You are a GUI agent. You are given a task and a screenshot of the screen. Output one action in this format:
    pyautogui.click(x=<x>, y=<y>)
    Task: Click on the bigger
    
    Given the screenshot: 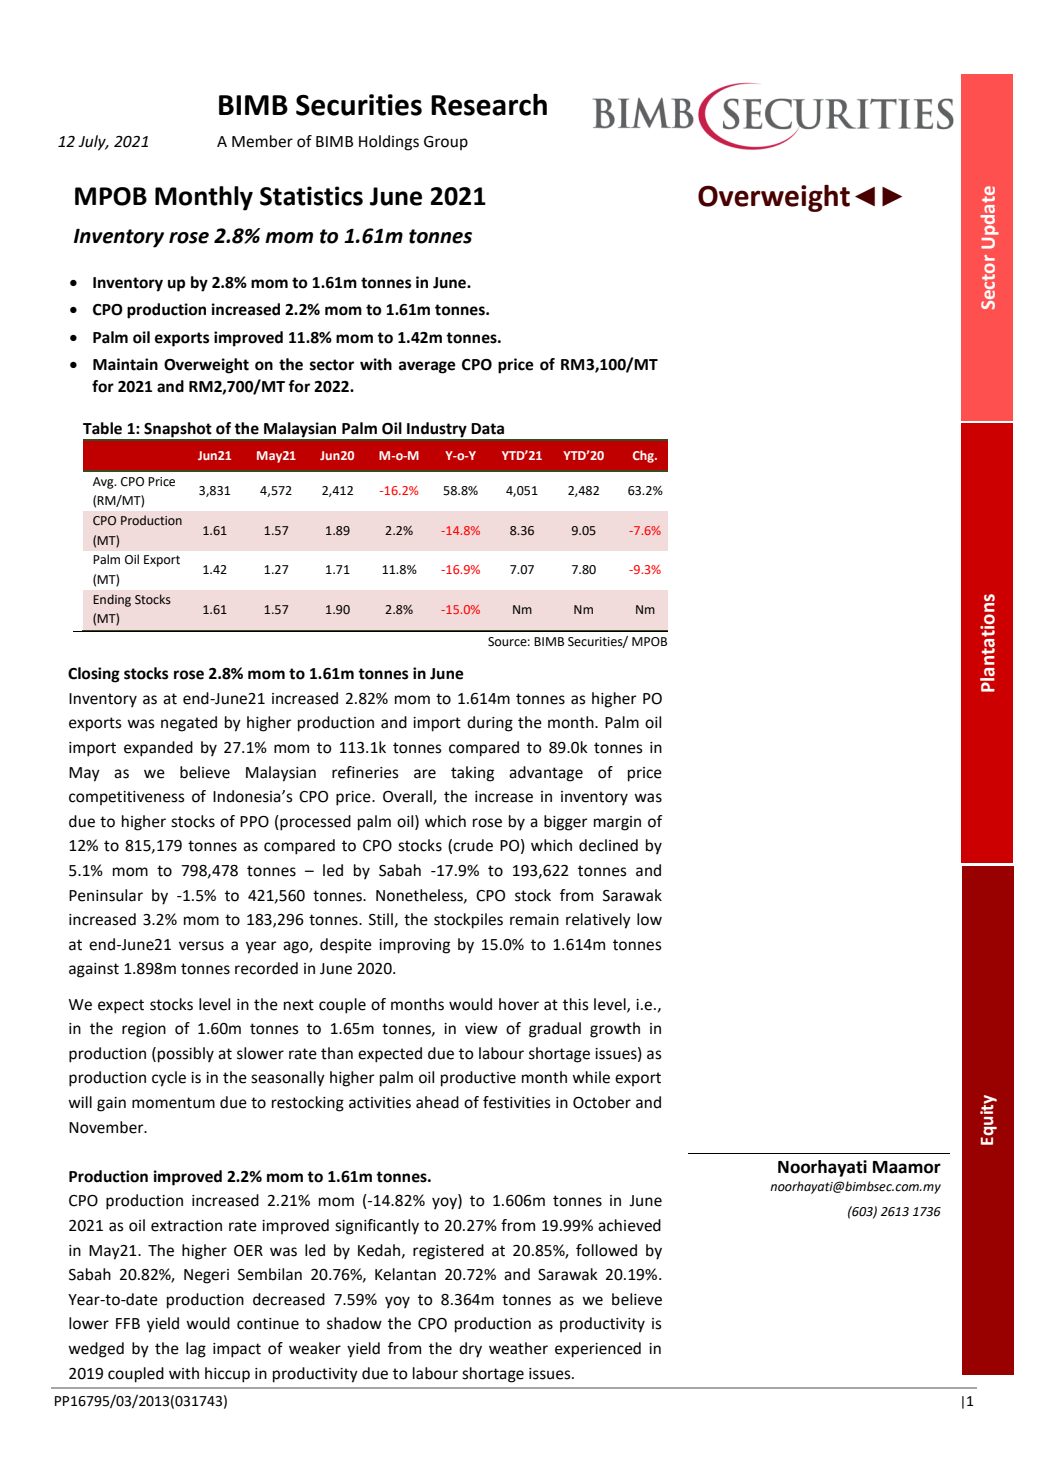 What is the action you would take?
    pyautogui.click(x=566, y=823)
